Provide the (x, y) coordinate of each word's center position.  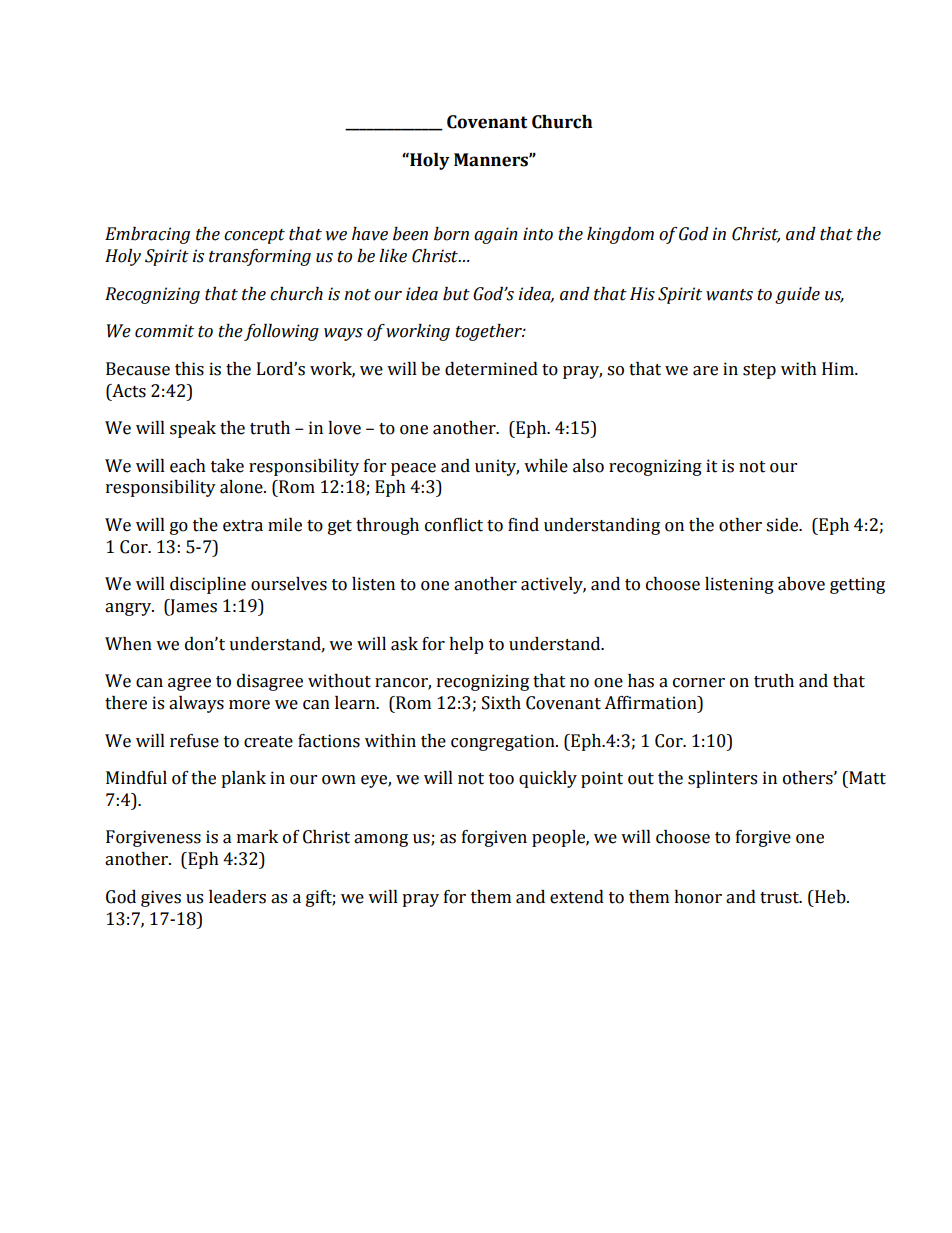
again (495, 235)
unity (497, 467)
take (227, 466)
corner (699, 683)
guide (797, 295)
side (783, 525)
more (249, 705)
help (466, 645)
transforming (260, 257)
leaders (237, 897)
